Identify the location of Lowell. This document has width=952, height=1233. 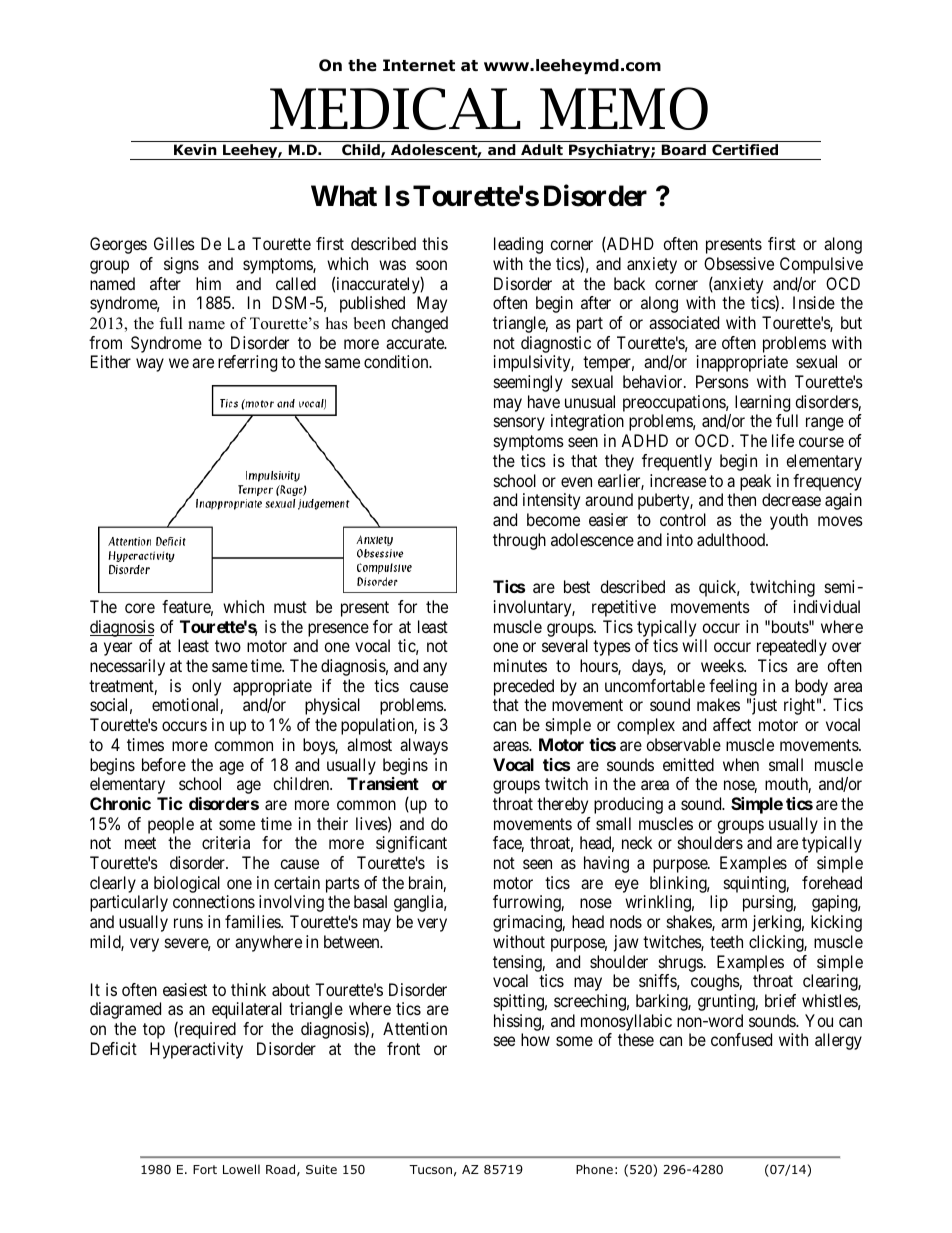
(241, 1169).
